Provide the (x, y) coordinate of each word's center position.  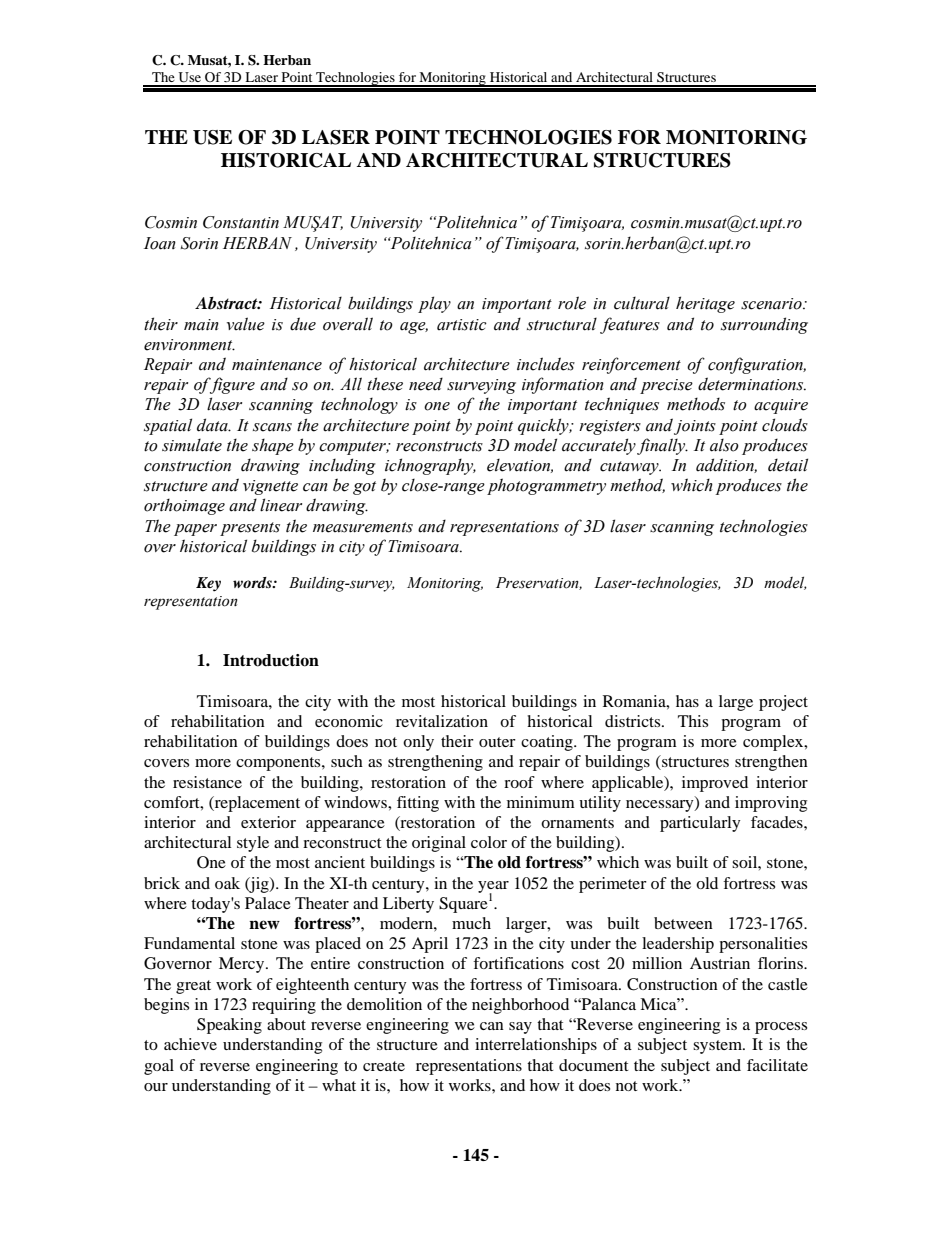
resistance (207, 782)
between (683, 923)
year (493, 888)
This (693, 721)
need (426, 384)
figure (231, 385)
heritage (705, 304)
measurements (363, 527)
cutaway (630, 468)
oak (227, 883)
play (434, 304)
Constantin (241, 222)
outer (497, 742)
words (253, 582)
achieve (190, 1044)
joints (695, 427)
